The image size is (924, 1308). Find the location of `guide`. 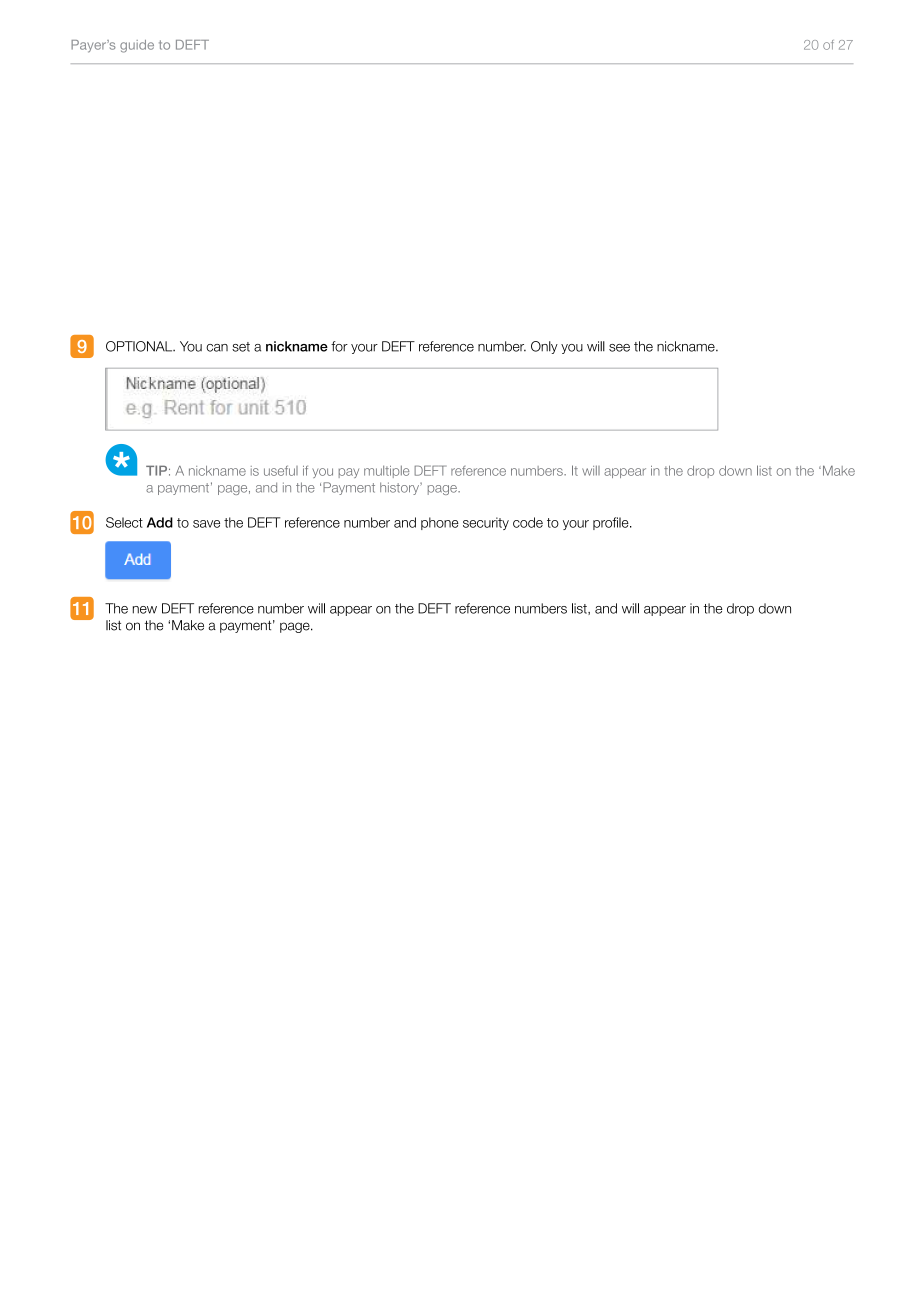

guide is located at coordinates (137, 46).
